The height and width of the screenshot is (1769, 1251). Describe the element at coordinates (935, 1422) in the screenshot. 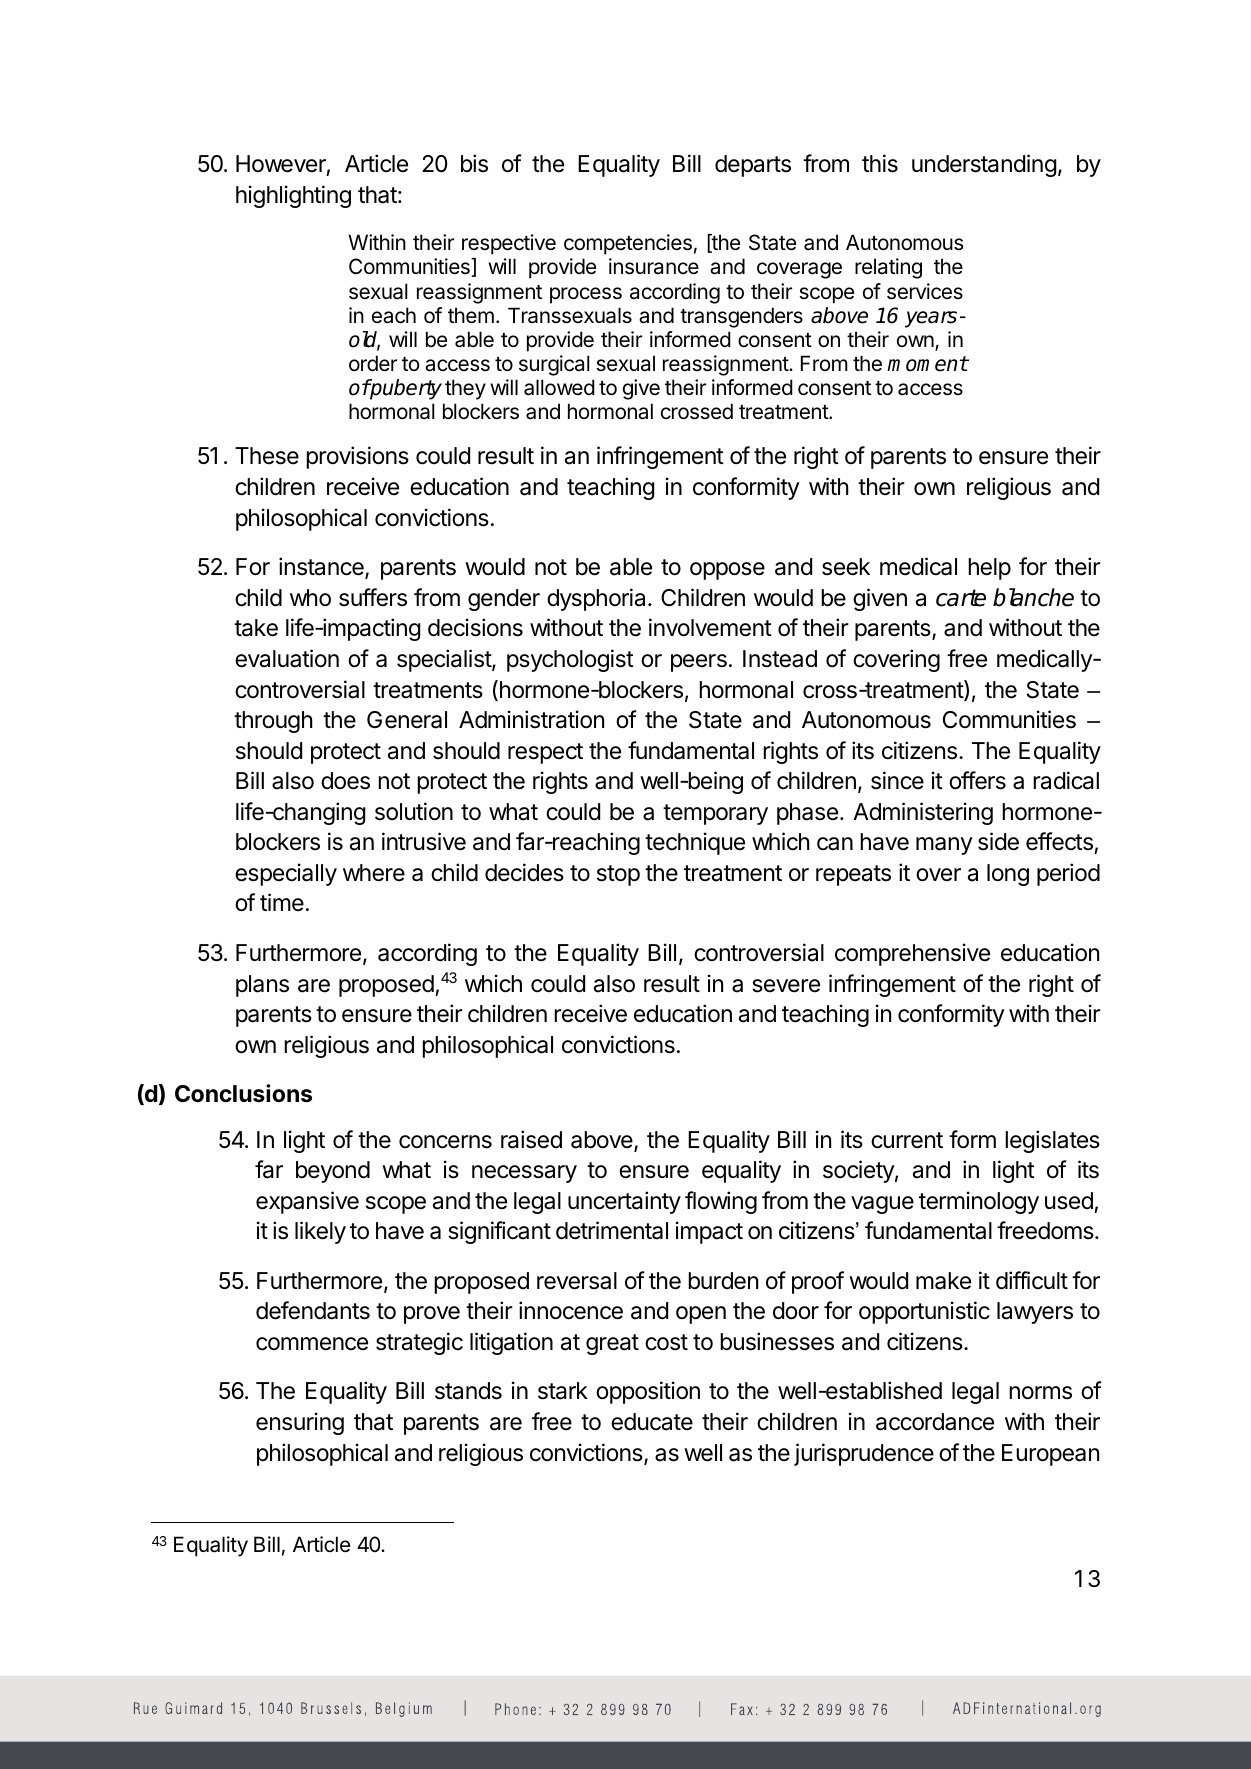

I see `accordance` at that location.
